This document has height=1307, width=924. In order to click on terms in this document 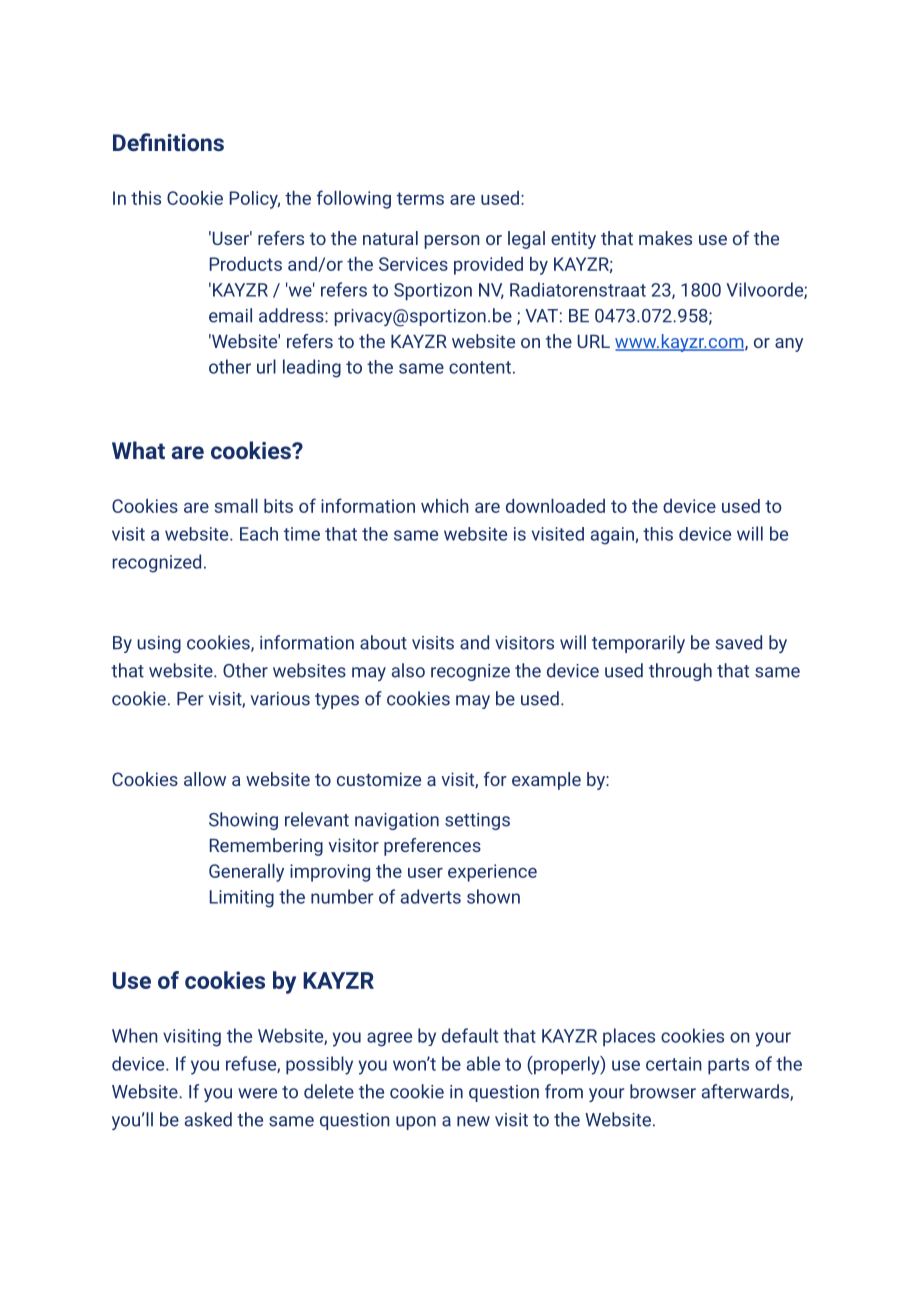, I will do `click(420, 198)`.
